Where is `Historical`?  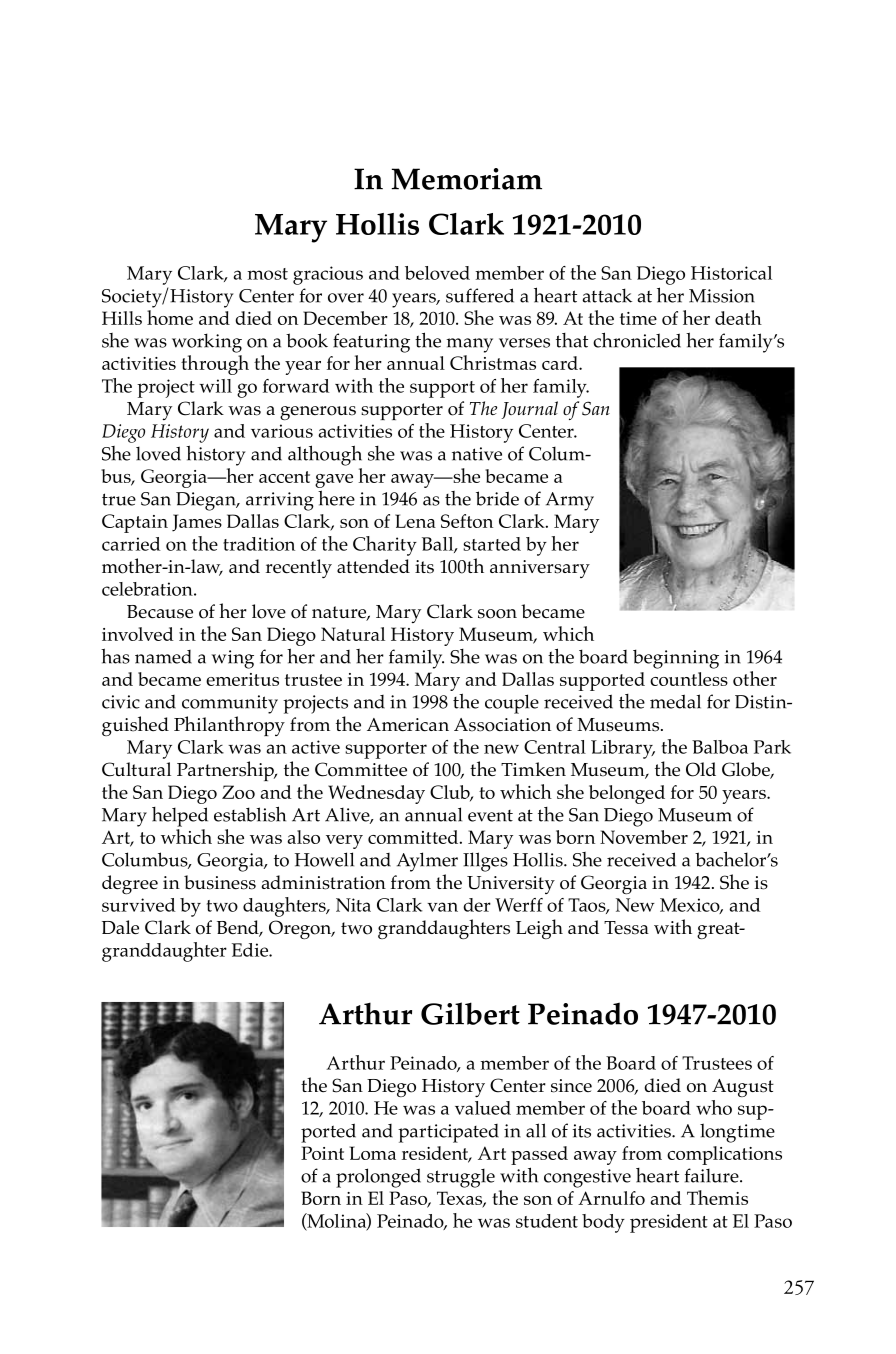 Historical is located at coordinates (731, 273).
